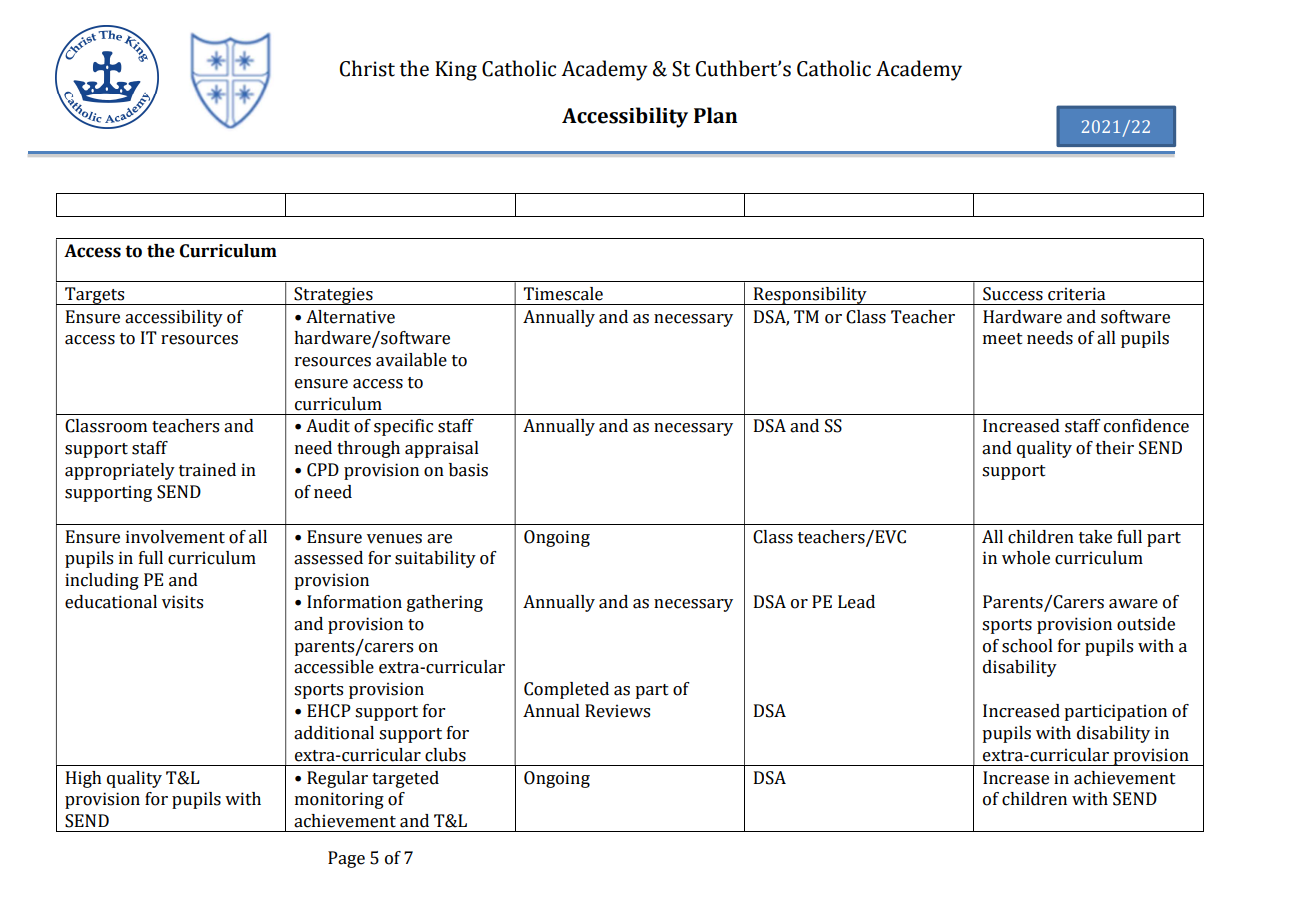 This image has width=1308, height=924. Describe the element at coordinates (1013, 294) in the image. I see `Success` at that location.
